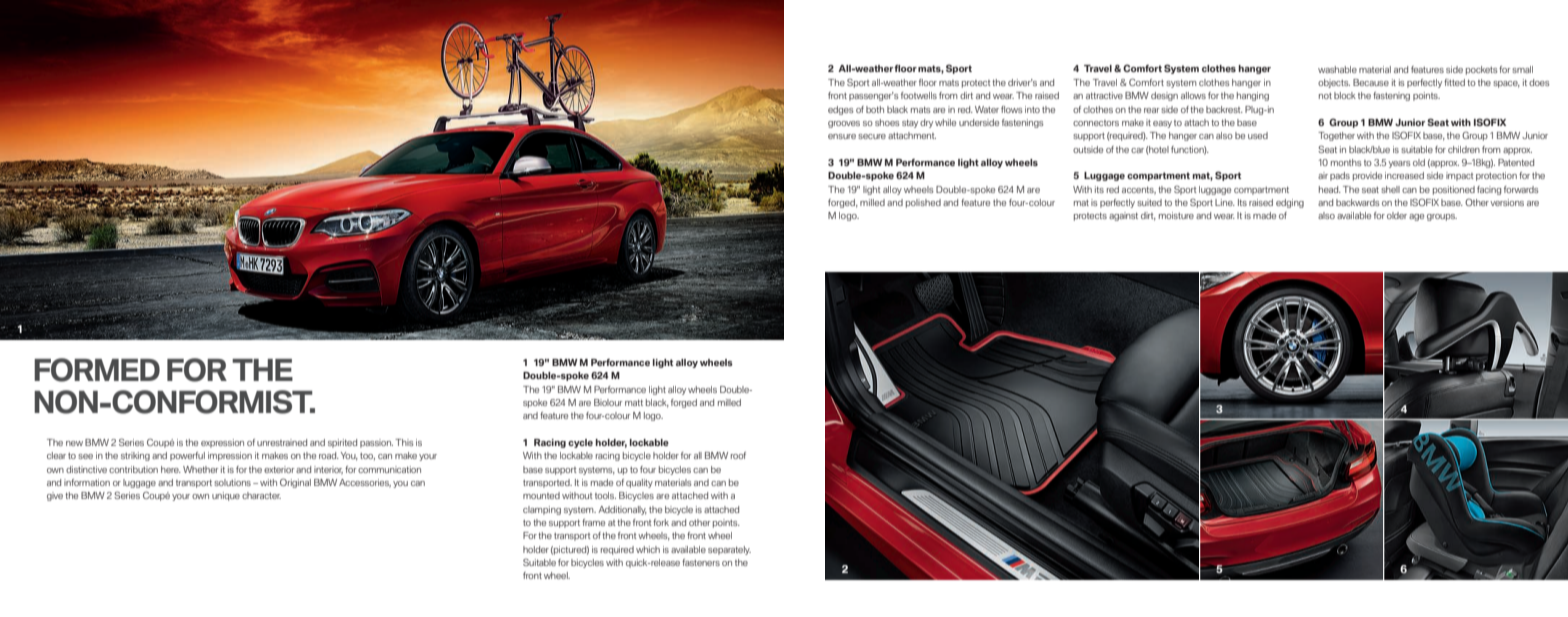 Image resolution: width=1568 pixels, height=617 pixels. I want to click on both, so click(875, 109).
